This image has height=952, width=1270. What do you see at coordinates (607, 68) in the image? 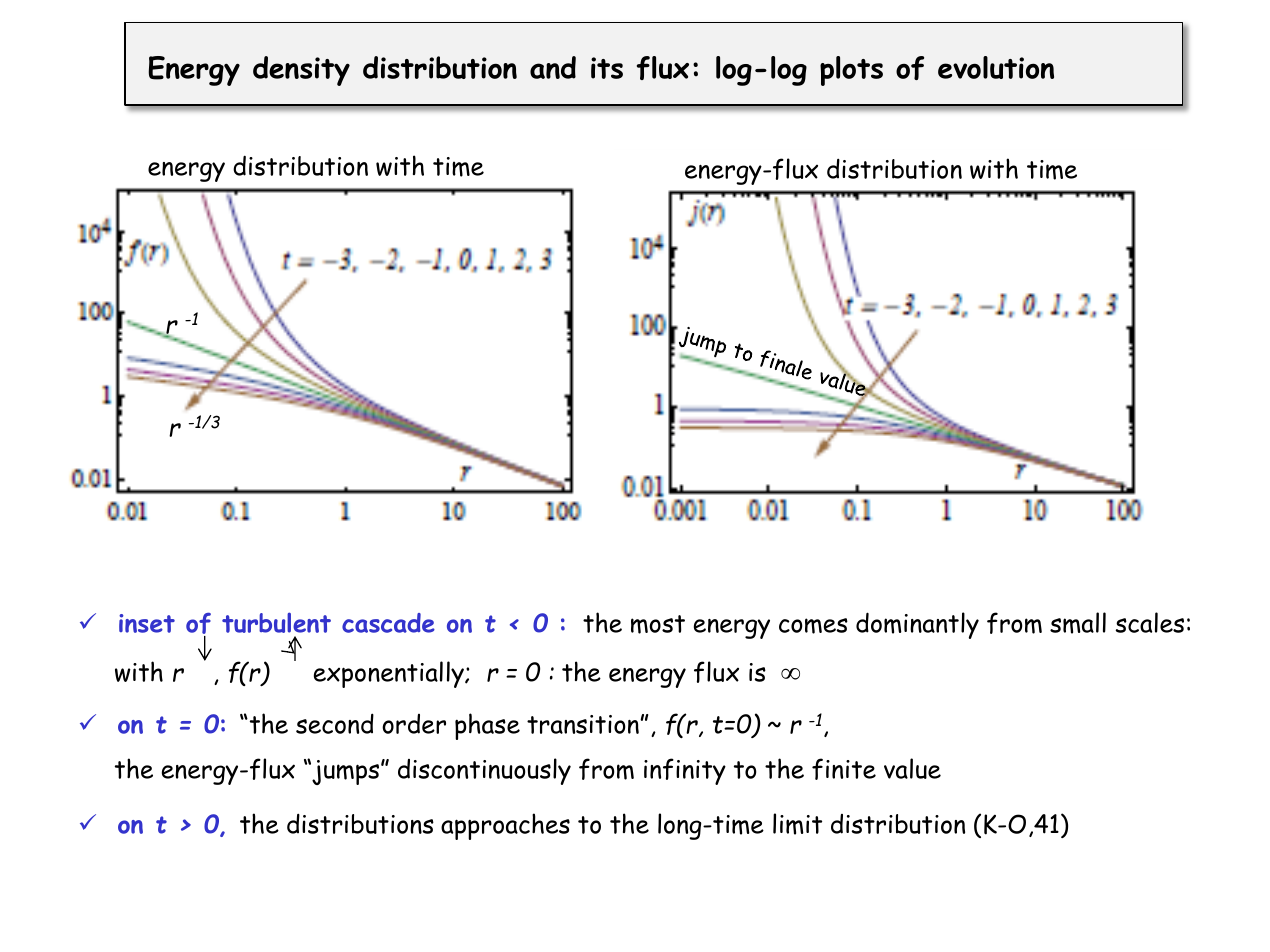
I see `its` at bounding box center [607, 68].
